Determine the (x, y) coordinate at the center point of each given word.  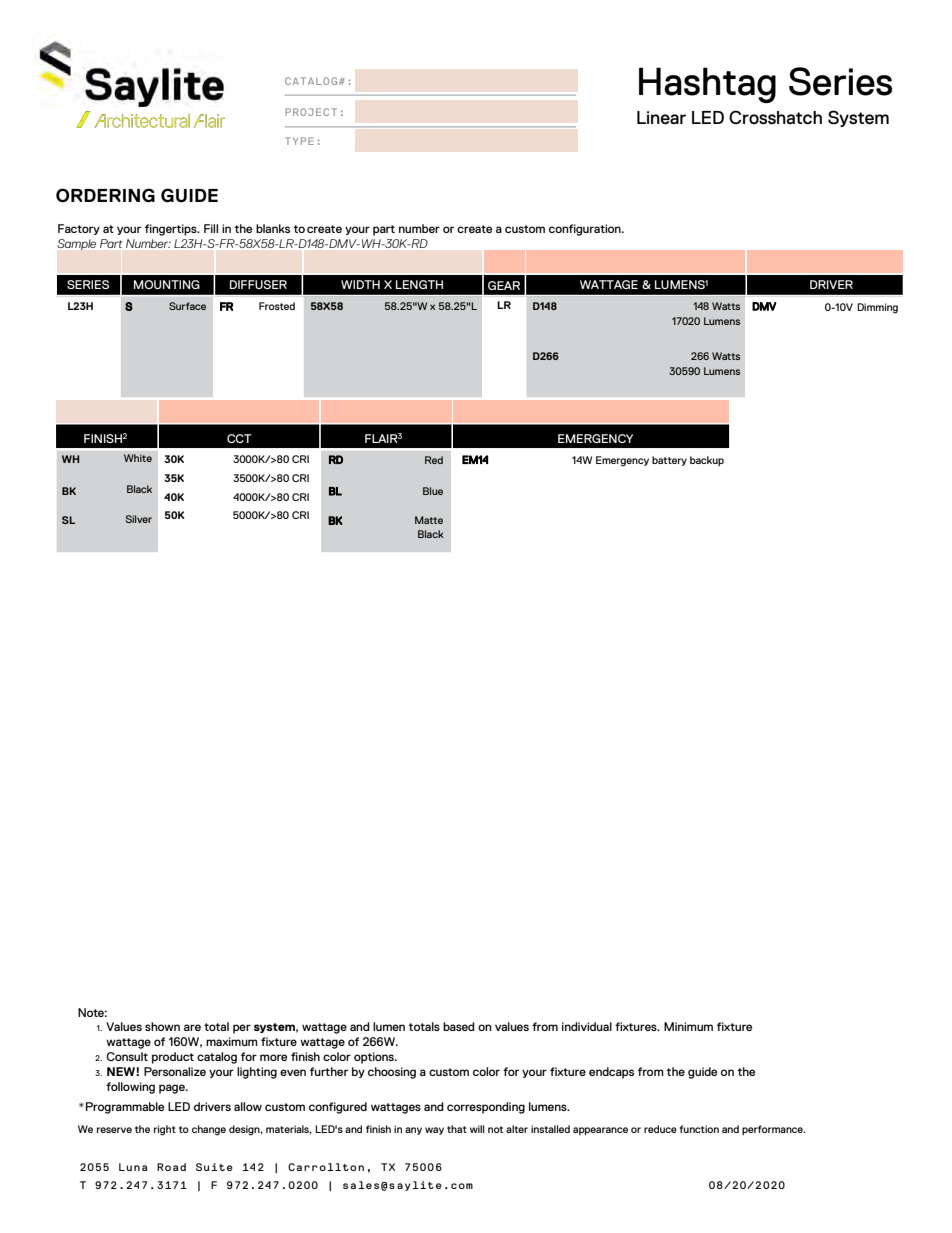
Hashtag (707, 85)
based (459, 1026)
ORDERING (105, 195)
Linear (661, 117)
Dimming (877, 308)
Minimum (688, 1026)
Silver (139, 519)
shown (162, 1026)
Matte (429, 520)
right (165, 1130)
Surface (187, 306)
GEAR (504, 285)
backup (707, 461)
